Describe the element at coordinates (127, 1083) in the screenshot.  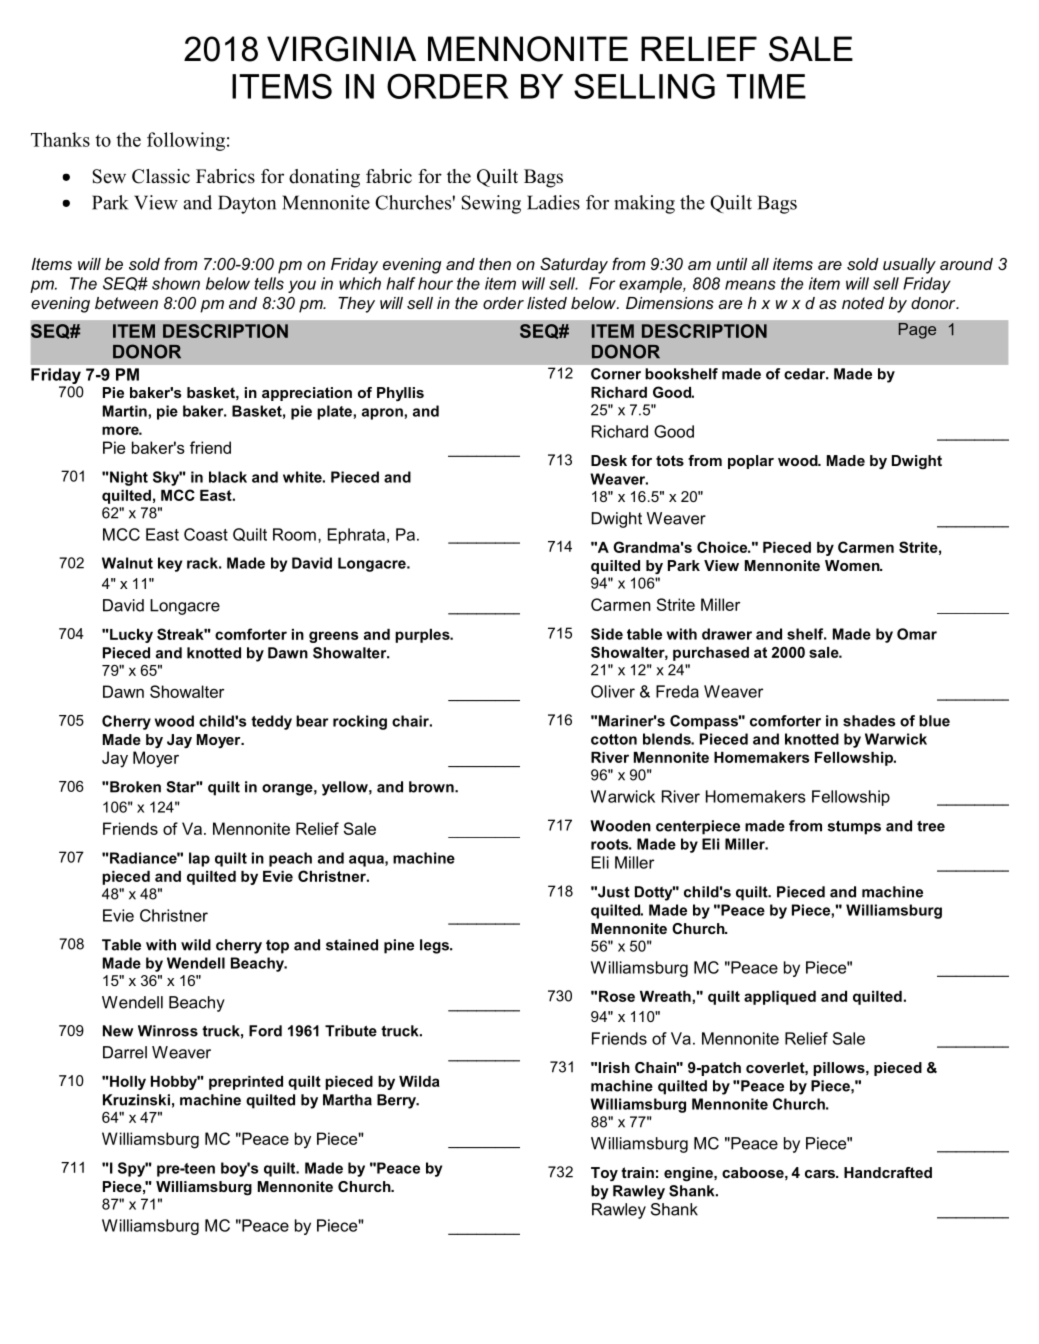
I see `Holly` at that location.
